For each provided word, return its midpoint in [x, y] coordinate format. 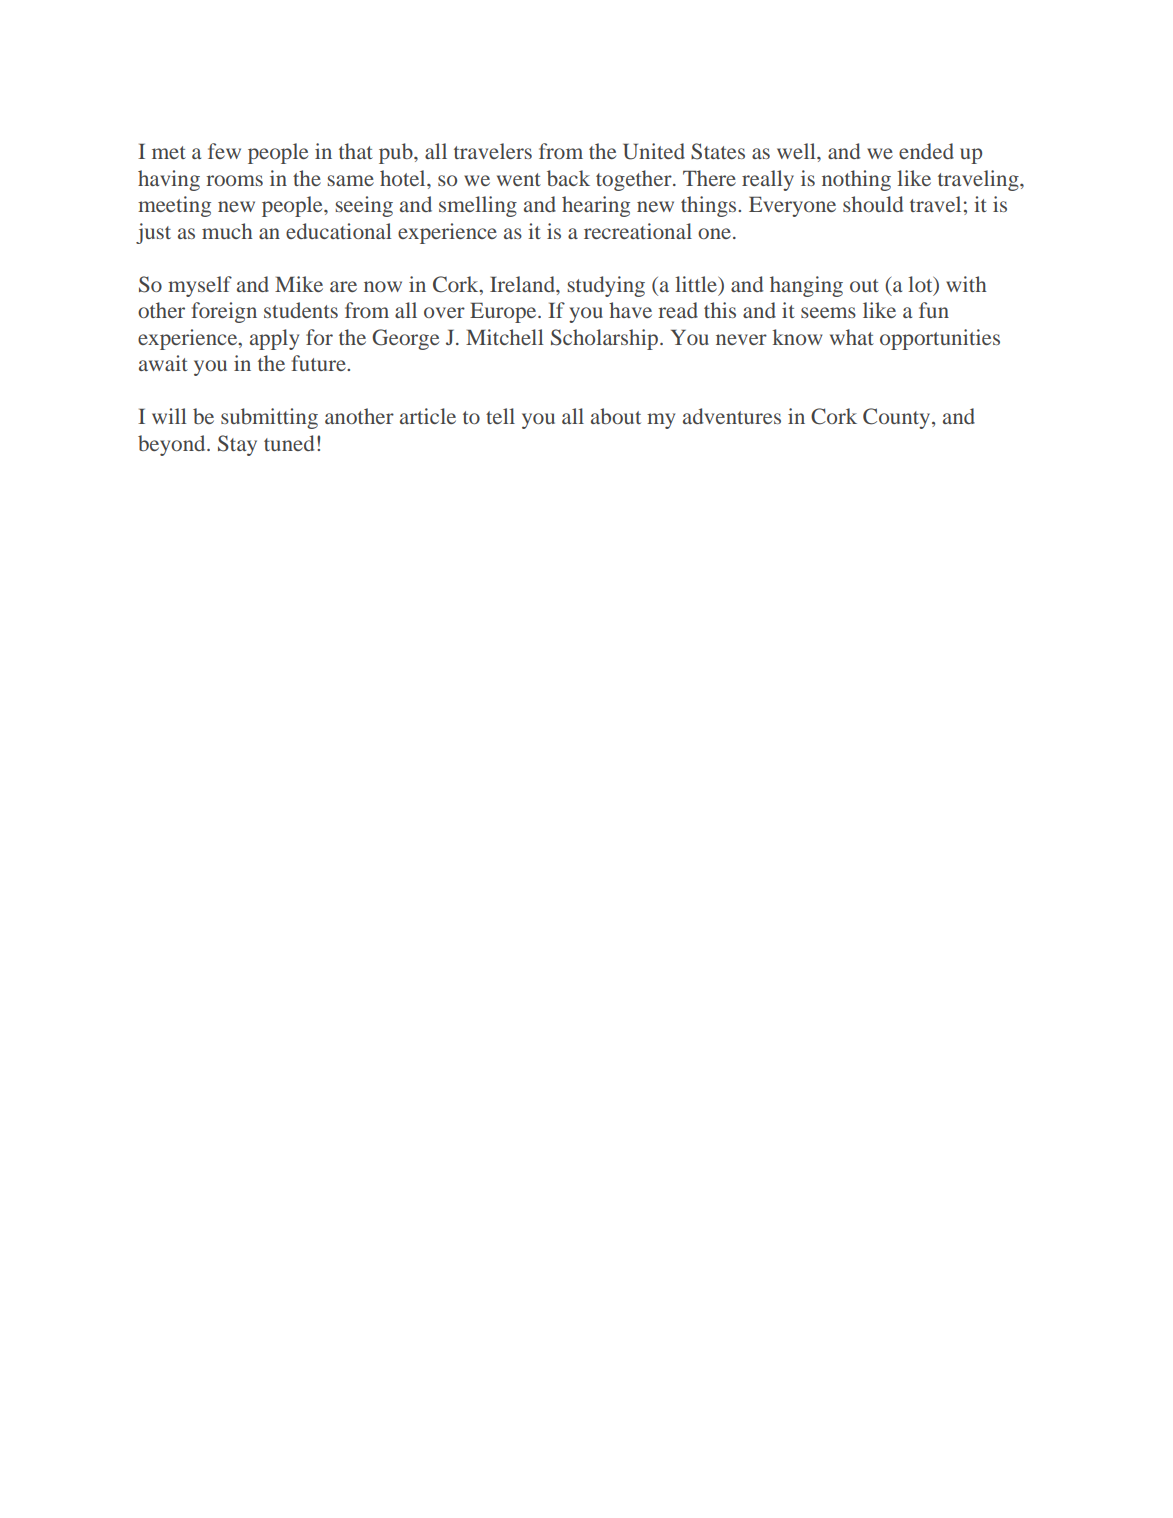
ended [926, 151]
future [320, 363]
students [301, 310]
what [852, 337]
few [224, 151]
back [568, 178]
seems [828, 312]
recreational [638, 231]
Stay [237, 445]
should [873, 204]
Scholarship [604, 339]
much [227, 231]
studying [606, 286]
